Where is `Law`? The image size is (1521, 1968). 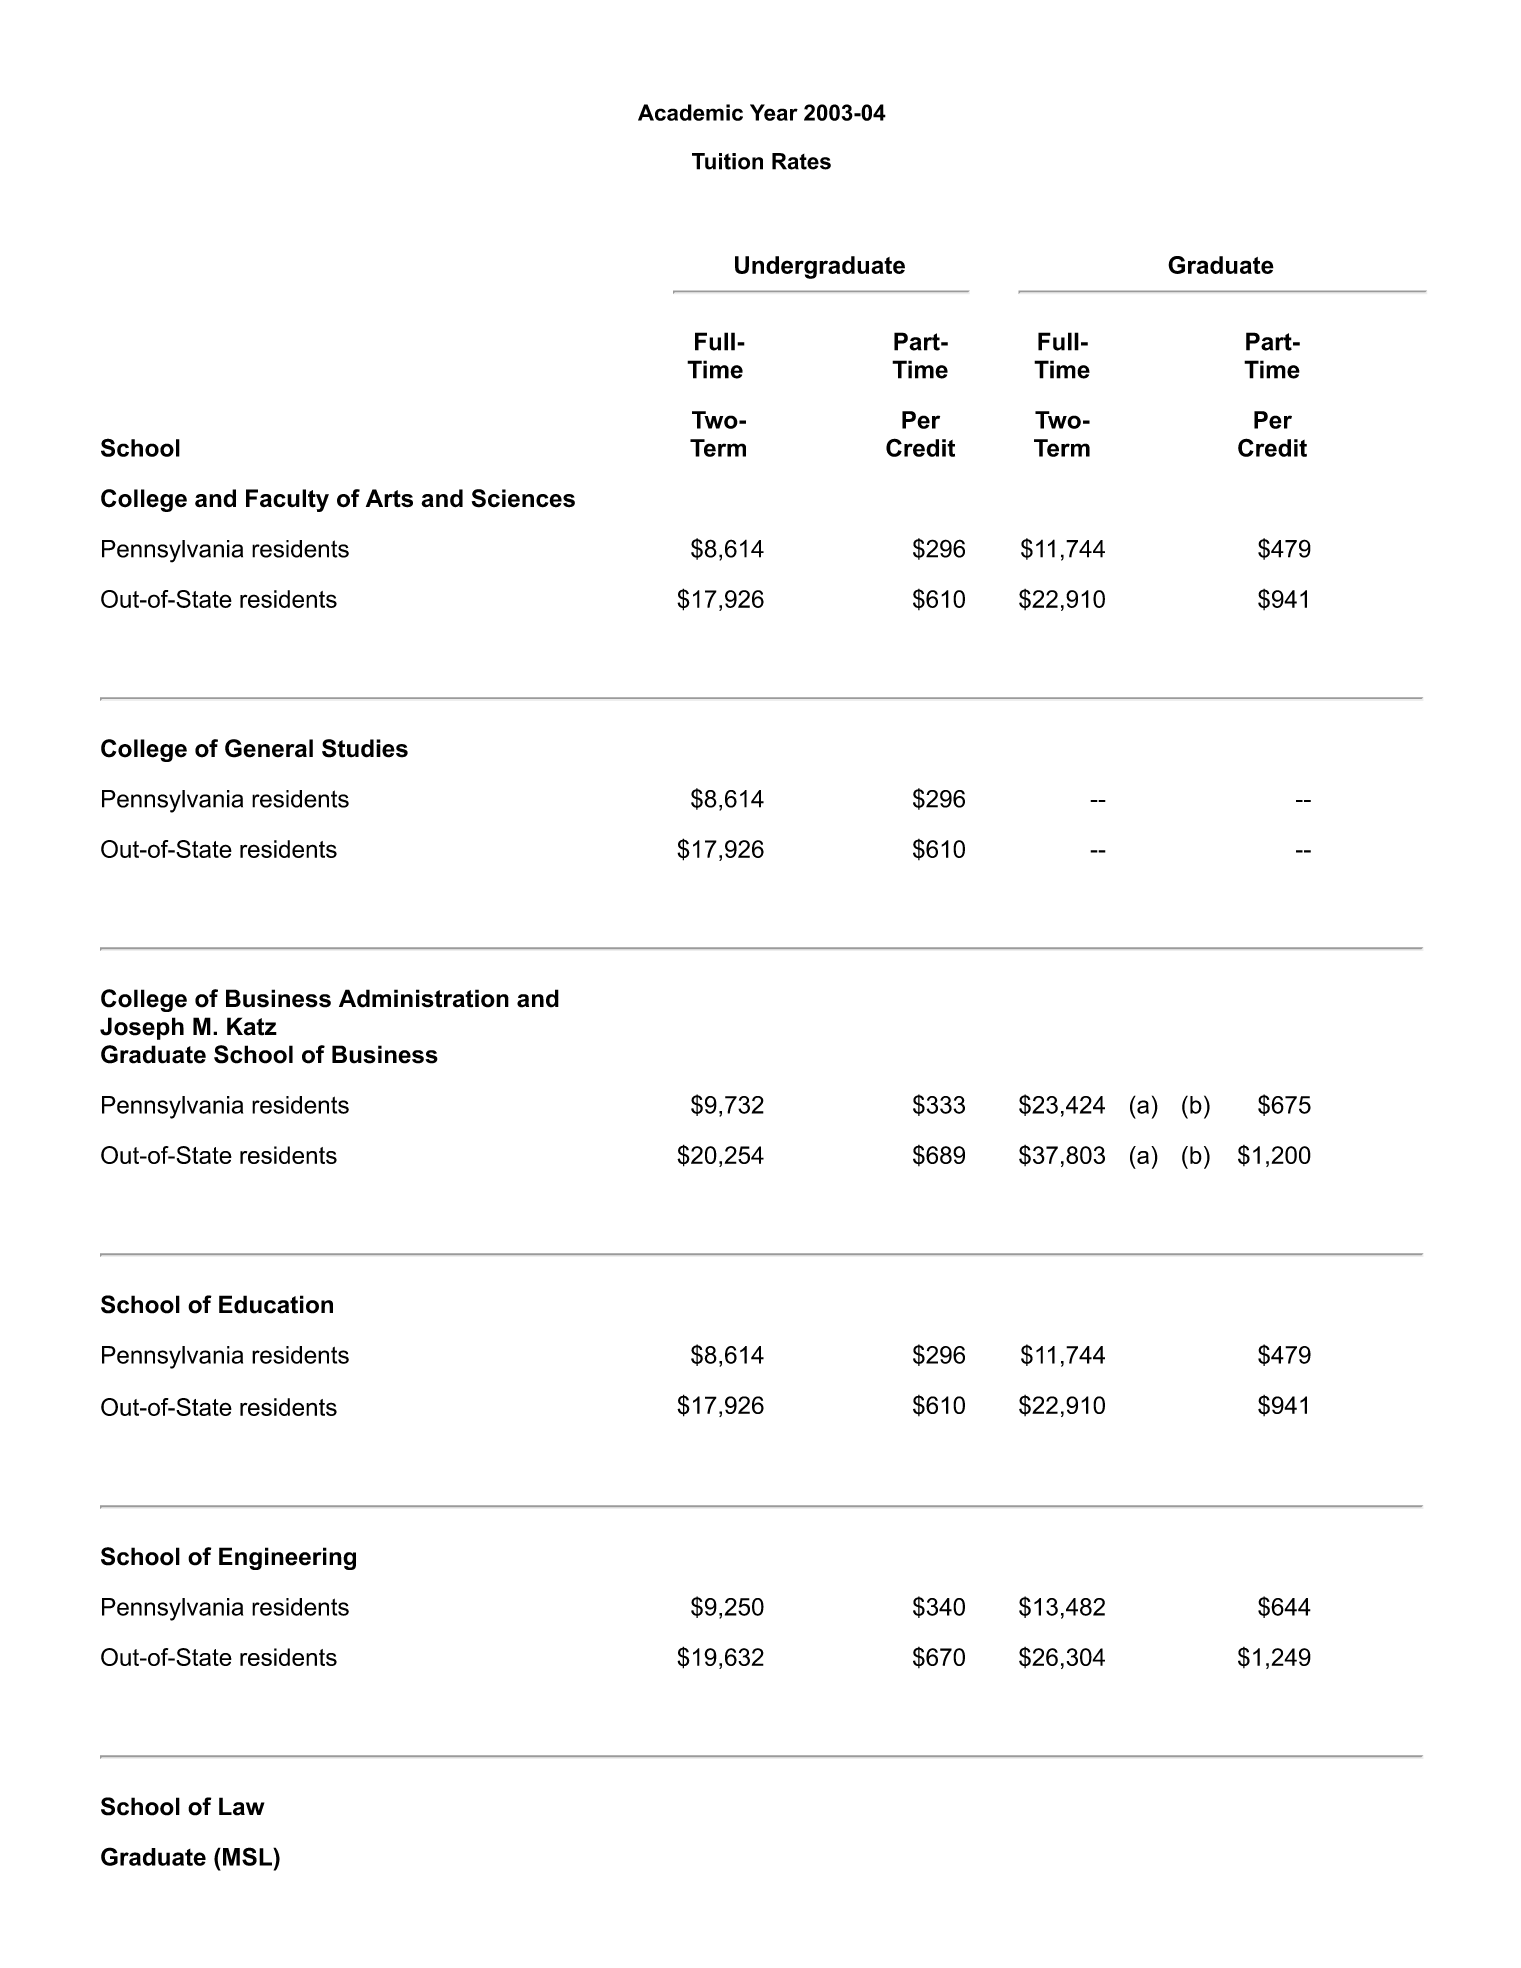
Law is located at coordinates (241, 1806).
